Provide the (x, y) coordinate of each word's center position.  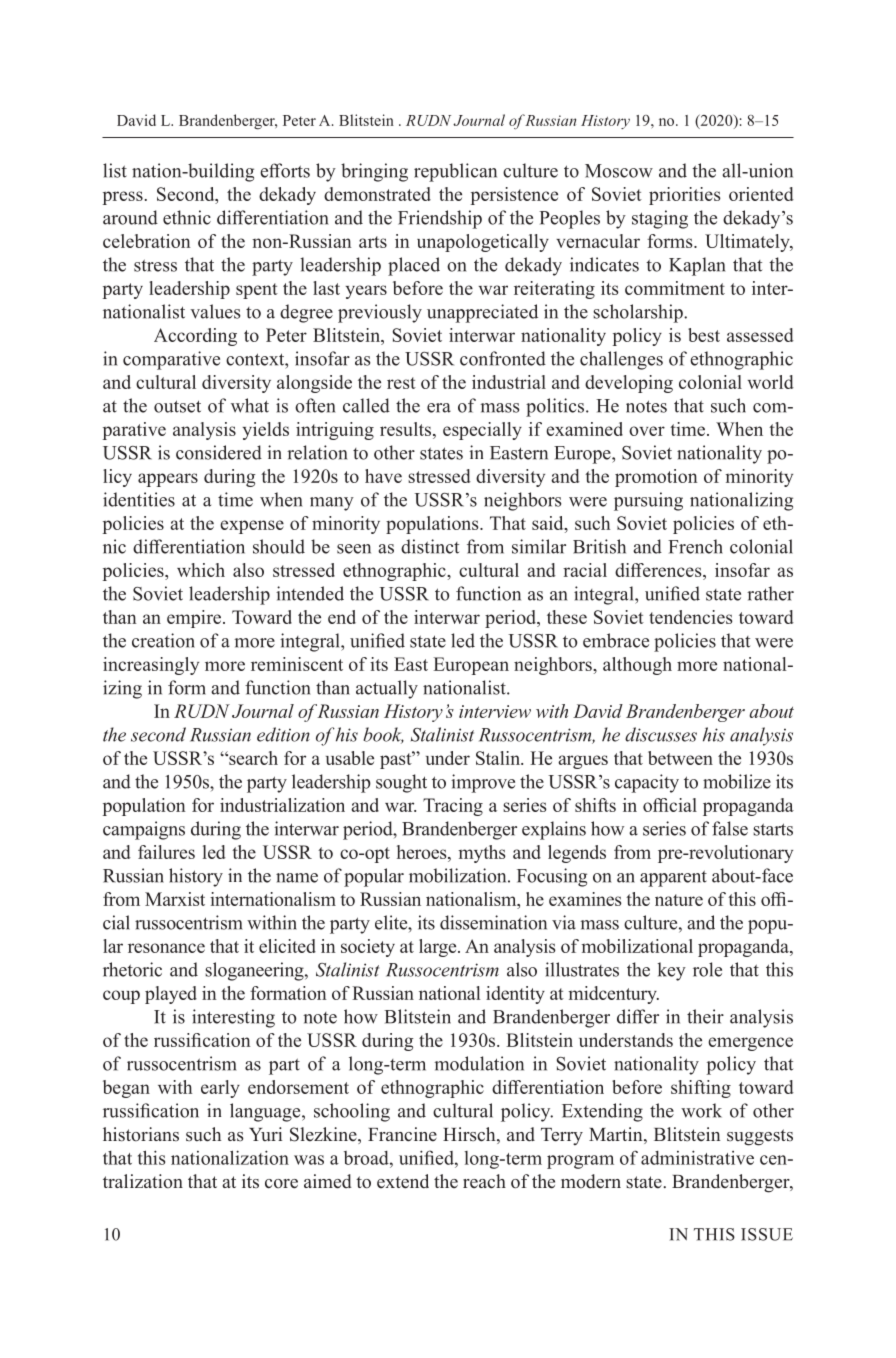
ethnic (187, 217)
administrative (697, 1157)
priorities (685, 196)
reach (484, 1181)
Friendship (440, 219)
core (281, 1184)
